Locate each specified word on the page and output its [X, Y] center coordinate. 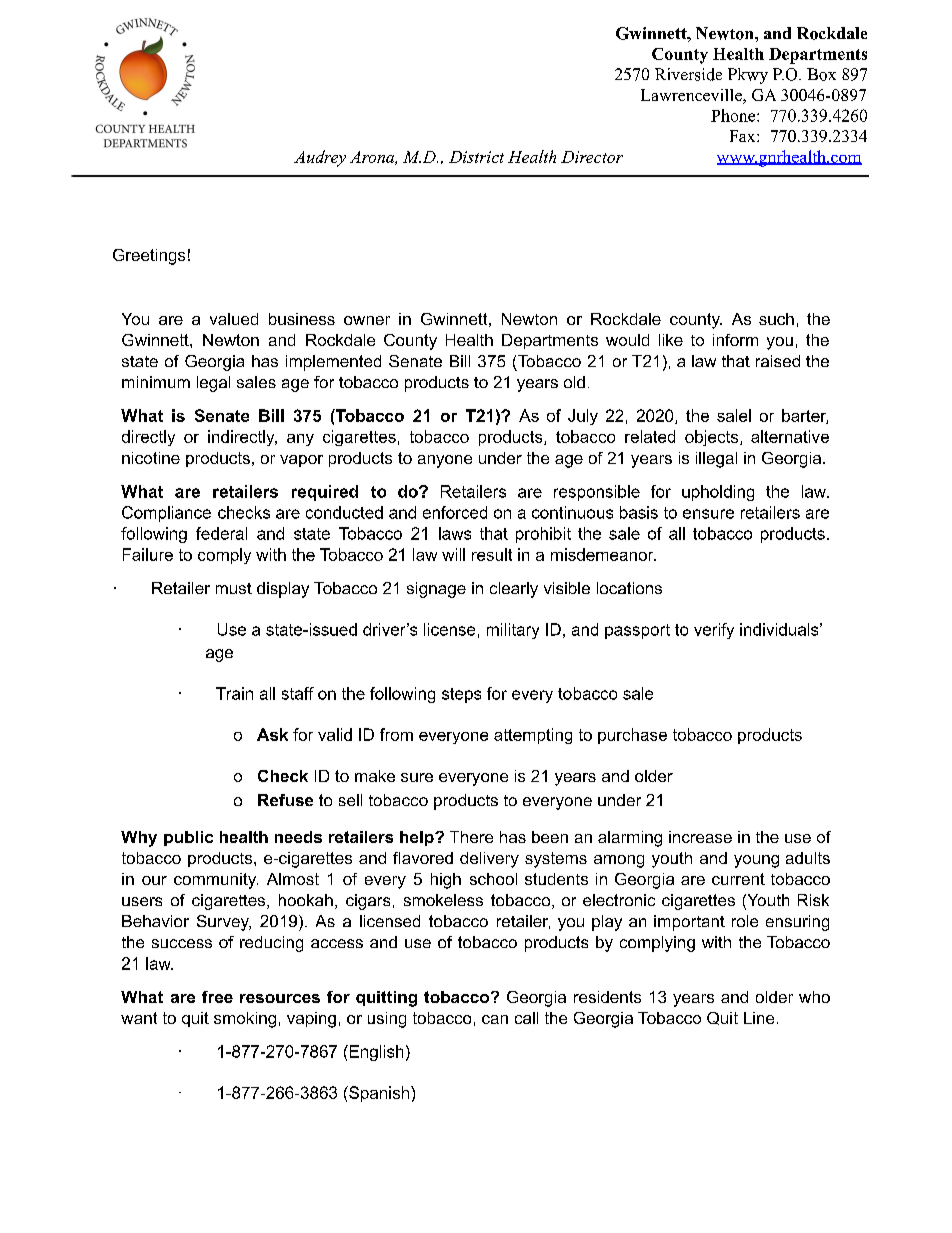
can [495, 1019]
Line [759, 1018]
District [476, 157]
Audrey [320, 158]
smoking [245, 1020]
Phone [734, 115]
